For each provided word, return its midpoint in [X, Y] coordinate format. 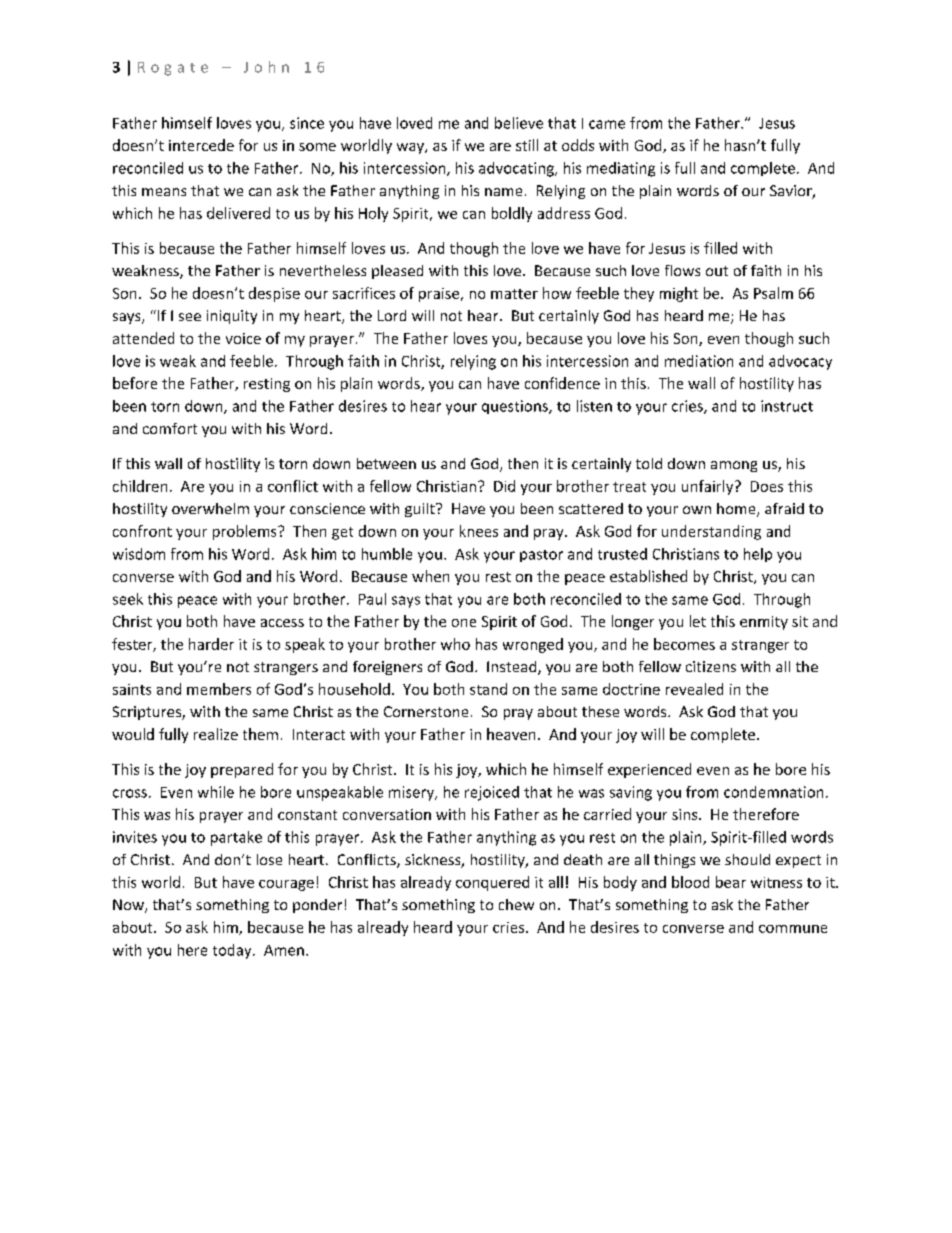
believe [519, 123]
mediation [699, 361]
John [266, 67]
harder [211, 644]
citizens [711, 666]
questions [516, 407]
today [233, 951]
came [607, 124]
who [455, 644]
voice [243, 338]
